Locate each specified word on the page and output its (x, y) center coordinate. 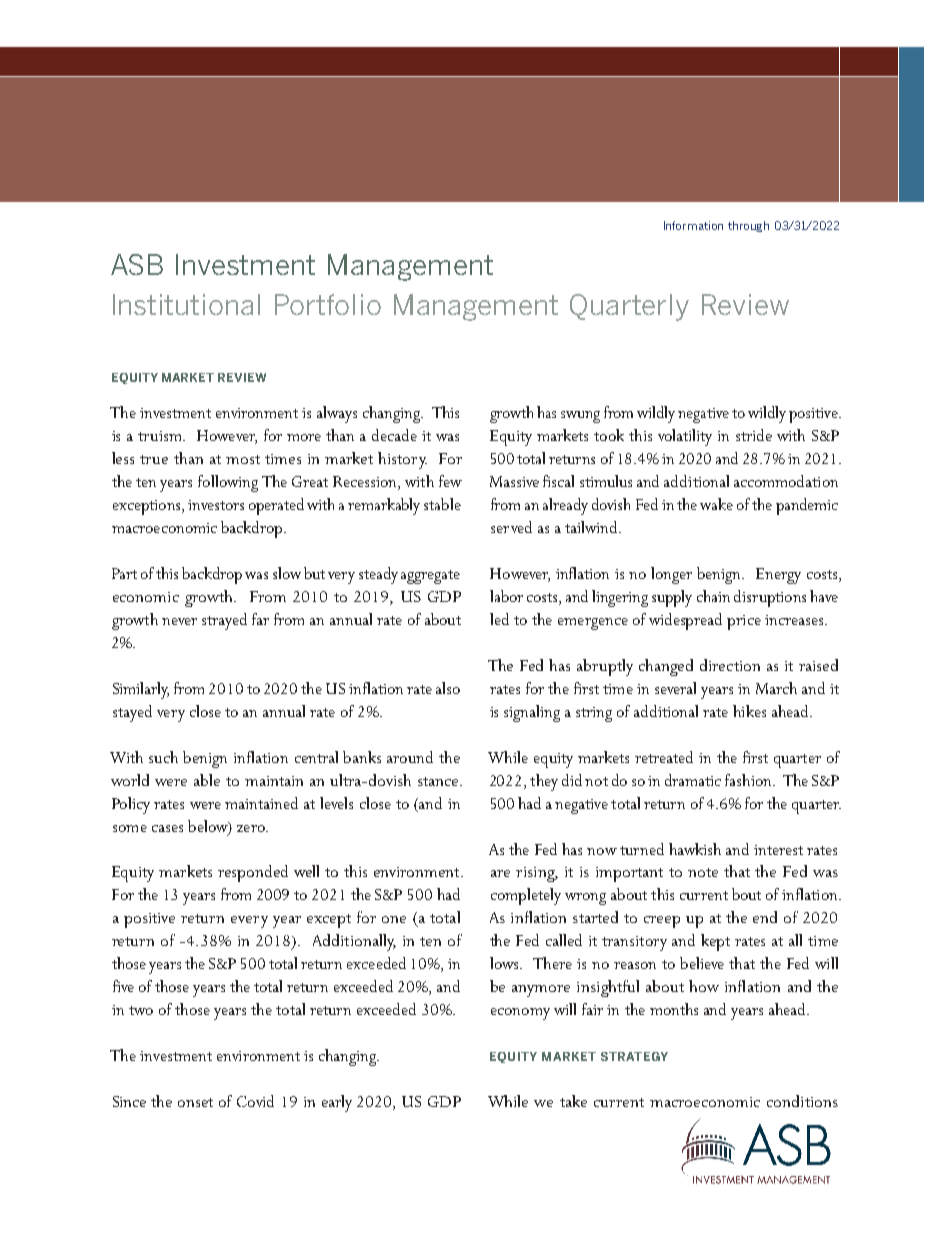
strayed (224, 621)
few (450, 481)
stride (754, 435)
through (748, 226)
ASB (137, 264)
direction (730, 665)
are (500, 873)
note (703, 872)
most (243, 459)
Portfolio (328, 304)
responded (253, 873)
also (448, 688)
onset (195, 1102)
